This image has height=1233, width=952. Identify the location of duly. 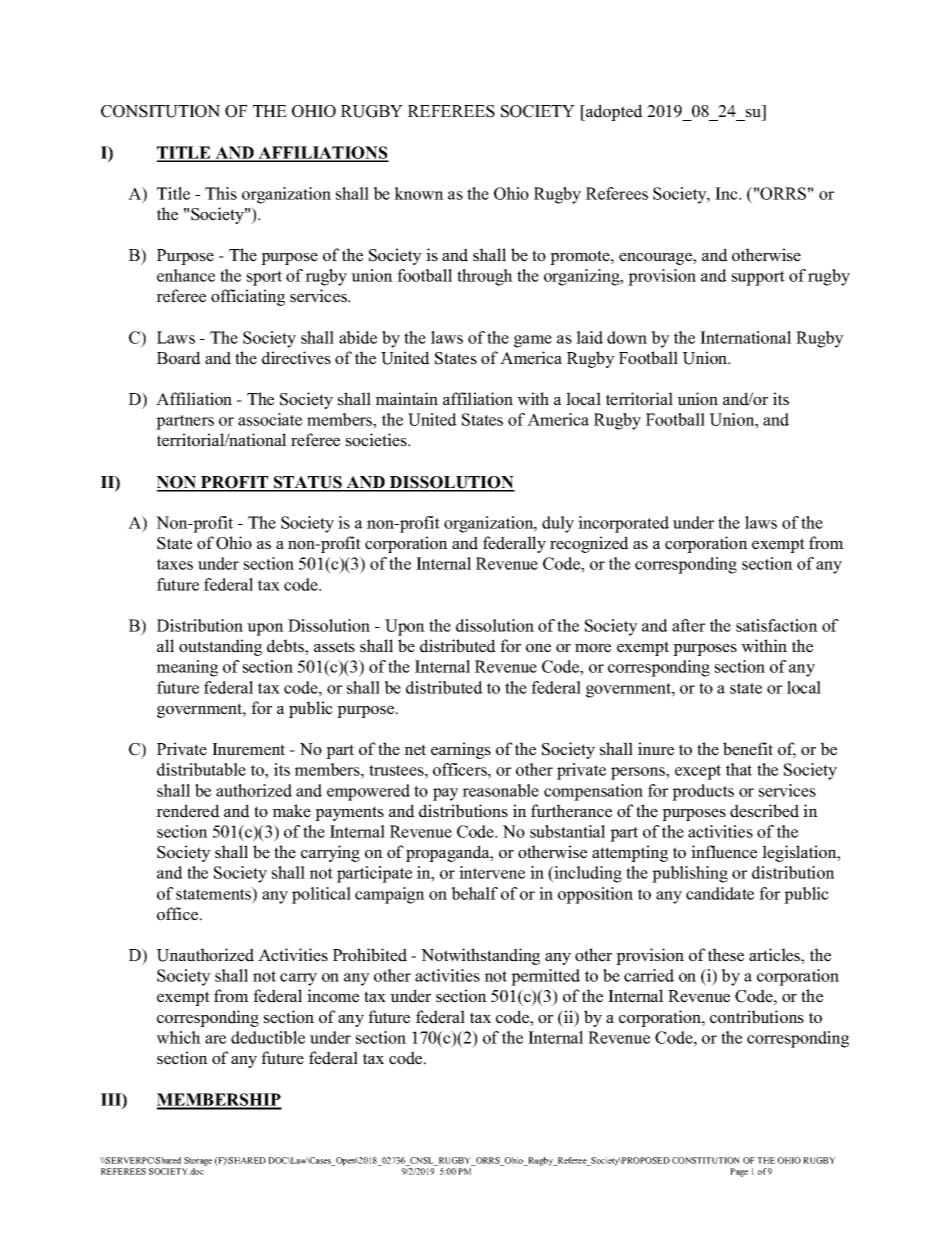
(558, 524).
